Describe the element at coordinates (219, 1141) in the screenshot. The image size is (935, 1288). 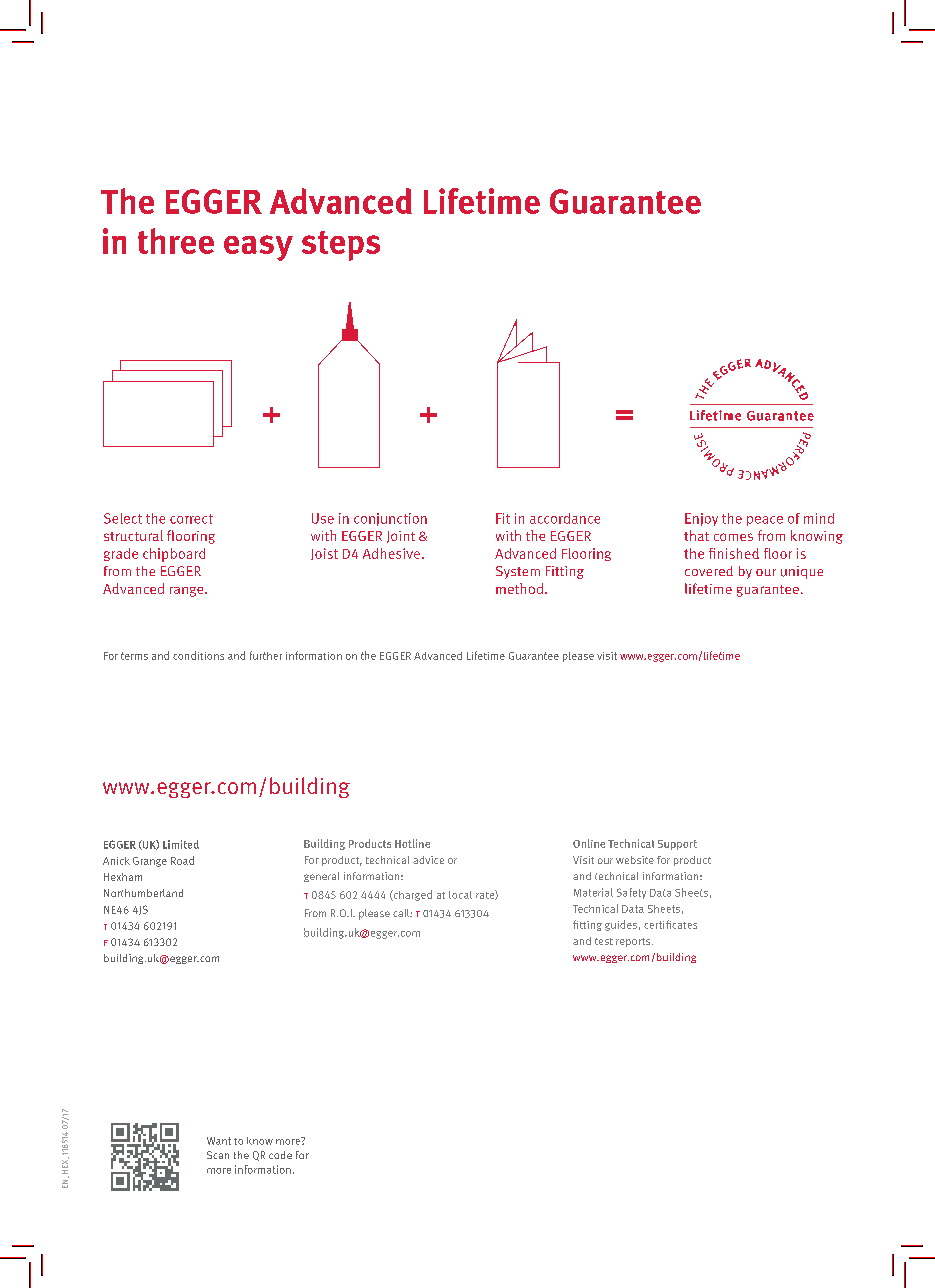
I see `Want` at that location.
